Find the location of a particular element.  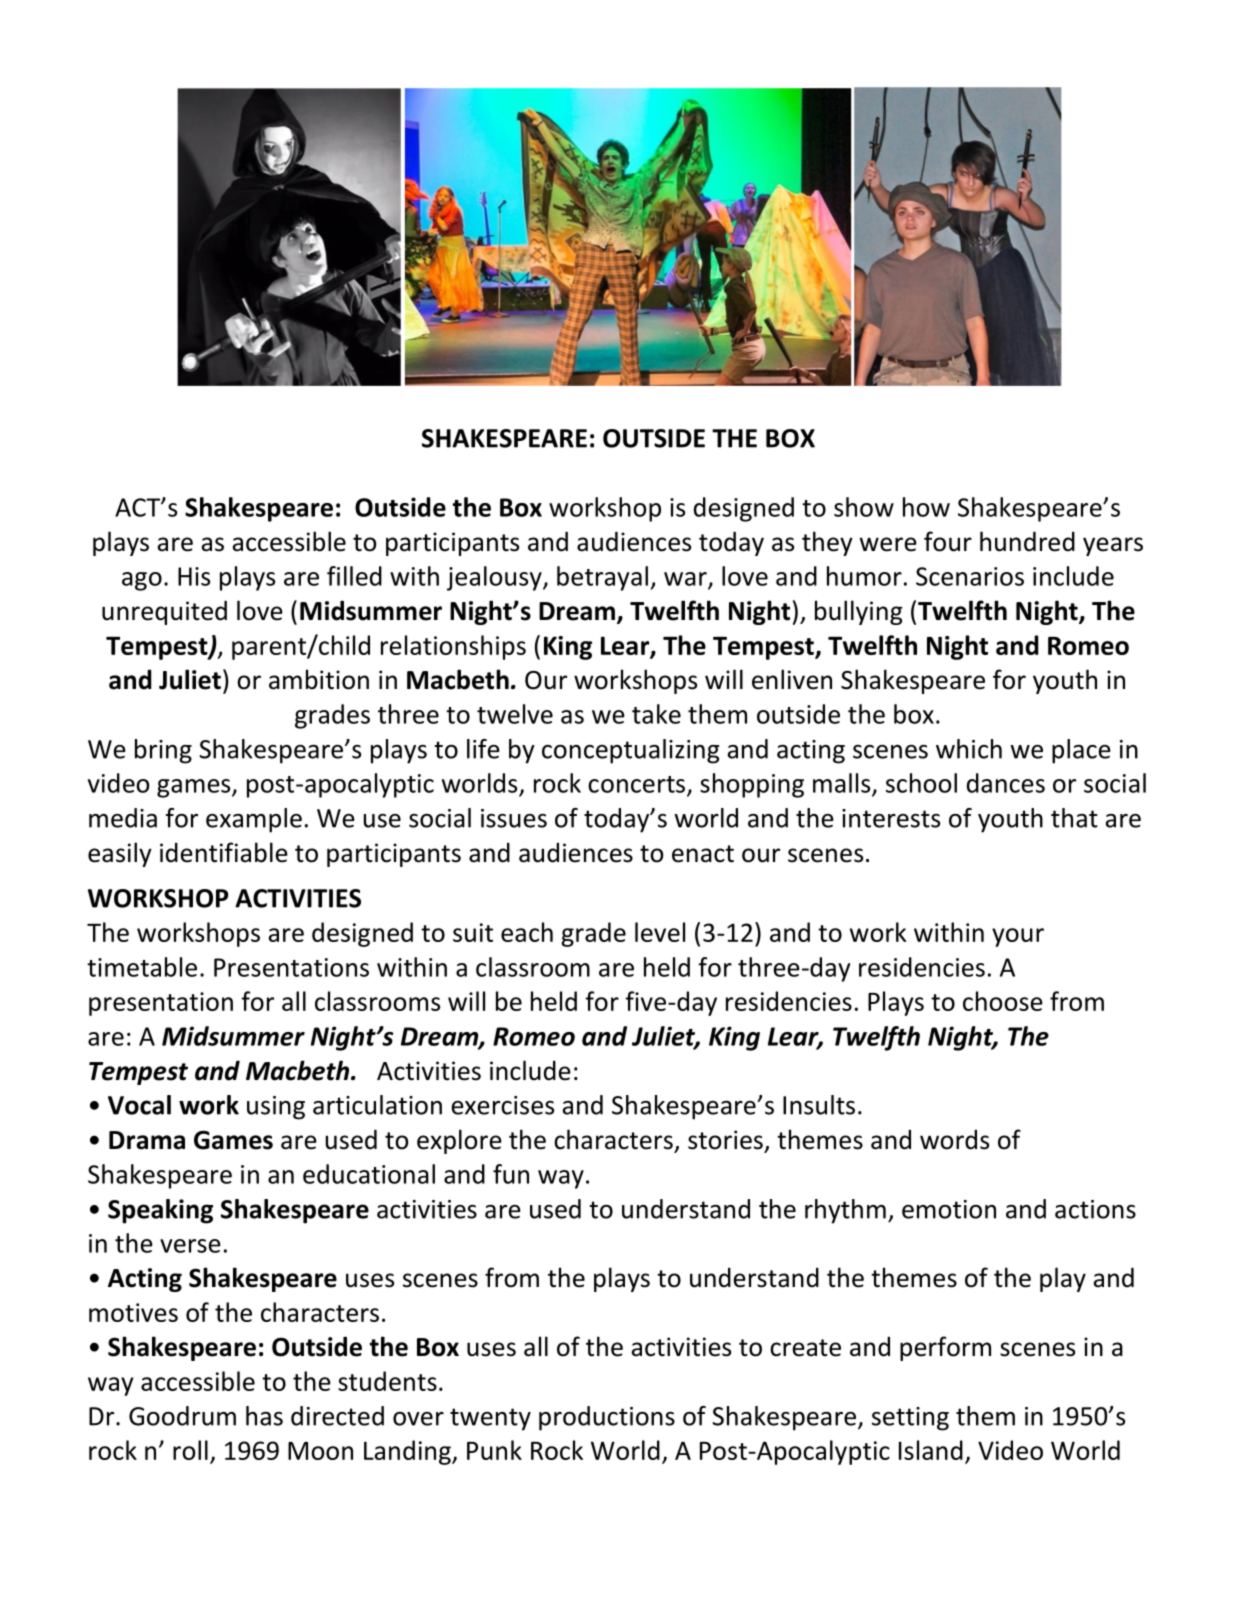

that is located at coordinates (1074, 818).
